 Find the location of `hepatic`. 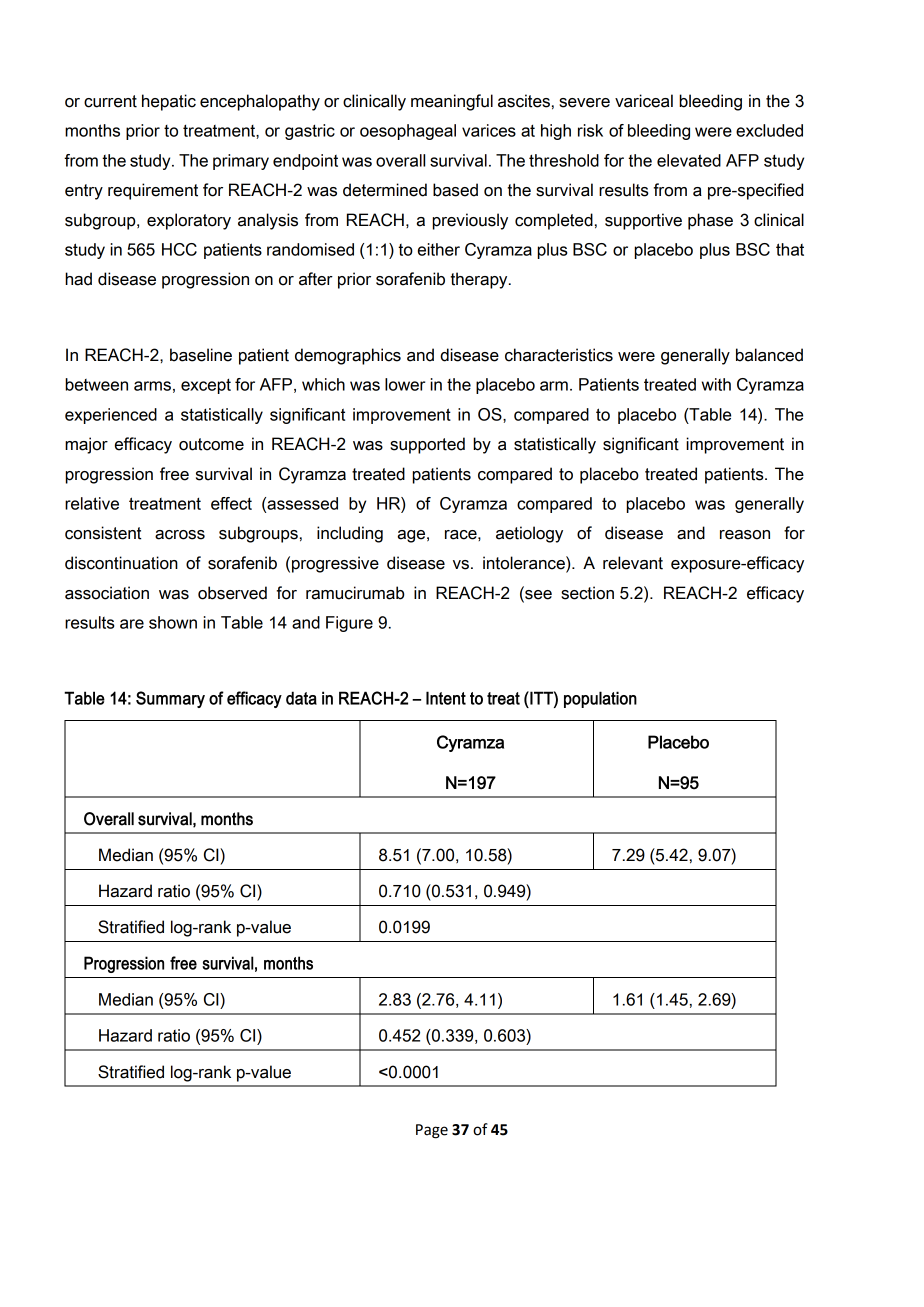

hepatic is located at coordinates (169, 102).
